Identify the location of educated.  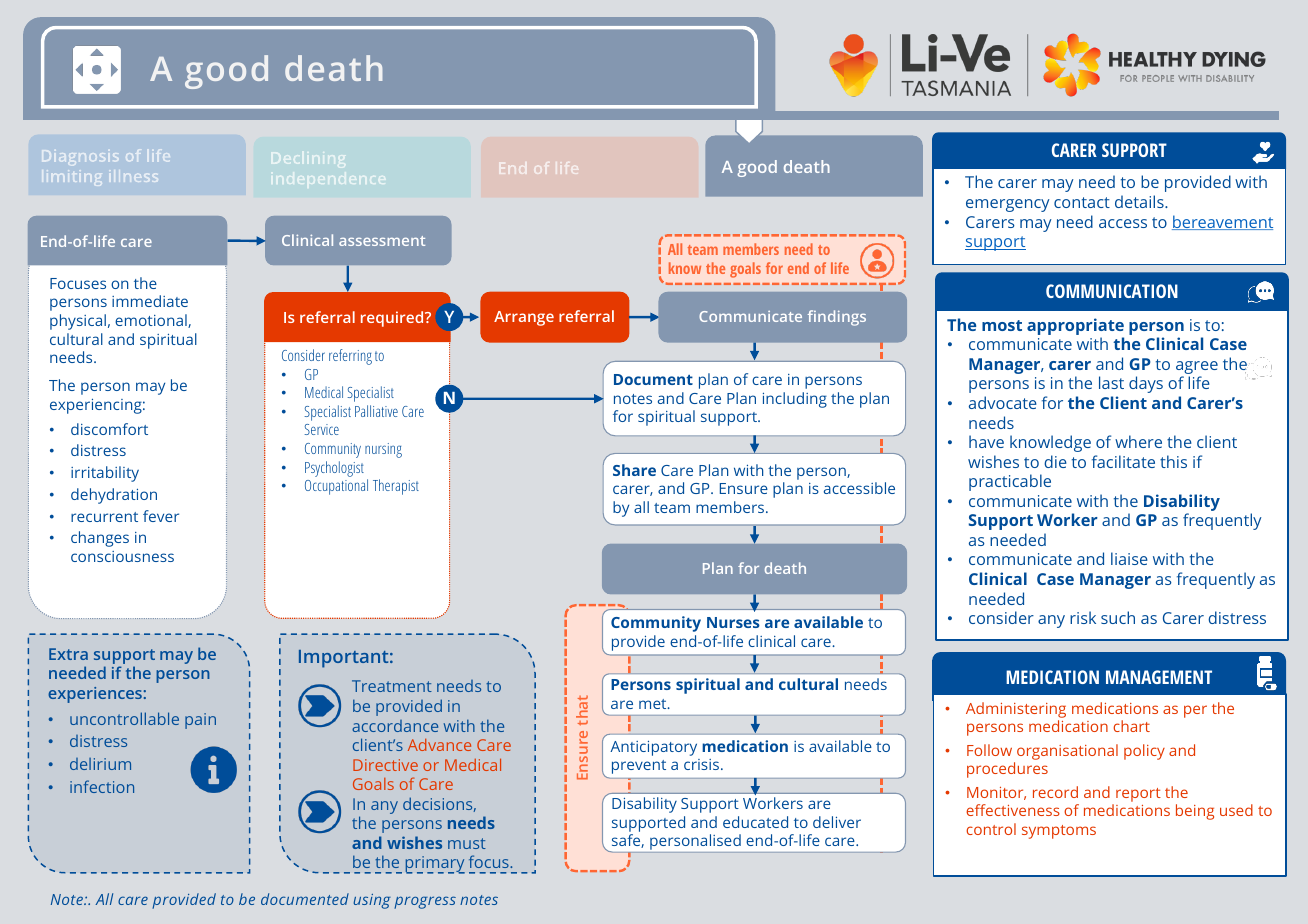
(755, 822).
